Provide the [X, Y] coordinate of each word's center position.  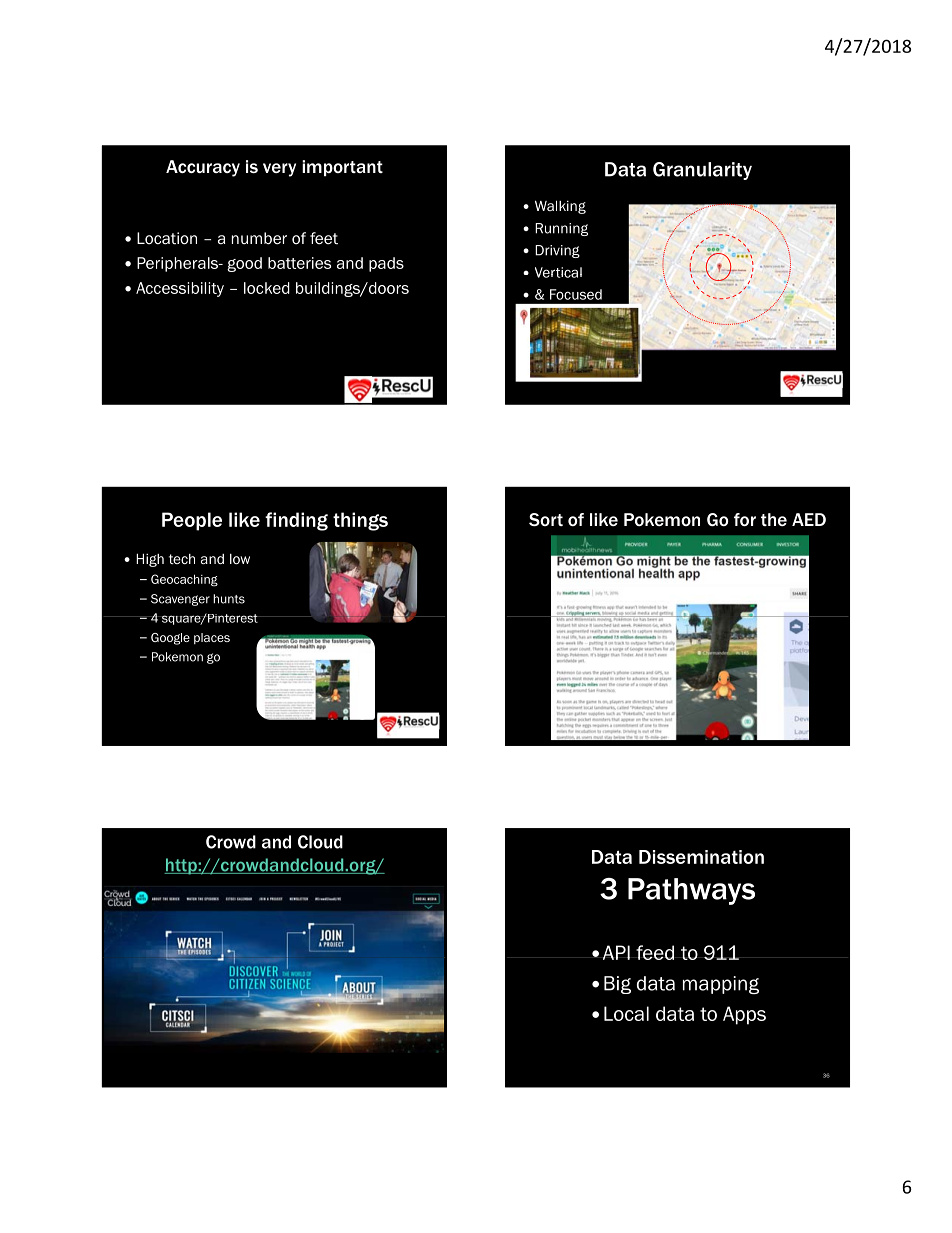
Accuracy [203, 168]
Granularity [702, 171]
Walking [560, 207]
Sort [546, 519]
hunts [229, 599]
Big [617, 985]
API [616, 952]
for [745, 519]
